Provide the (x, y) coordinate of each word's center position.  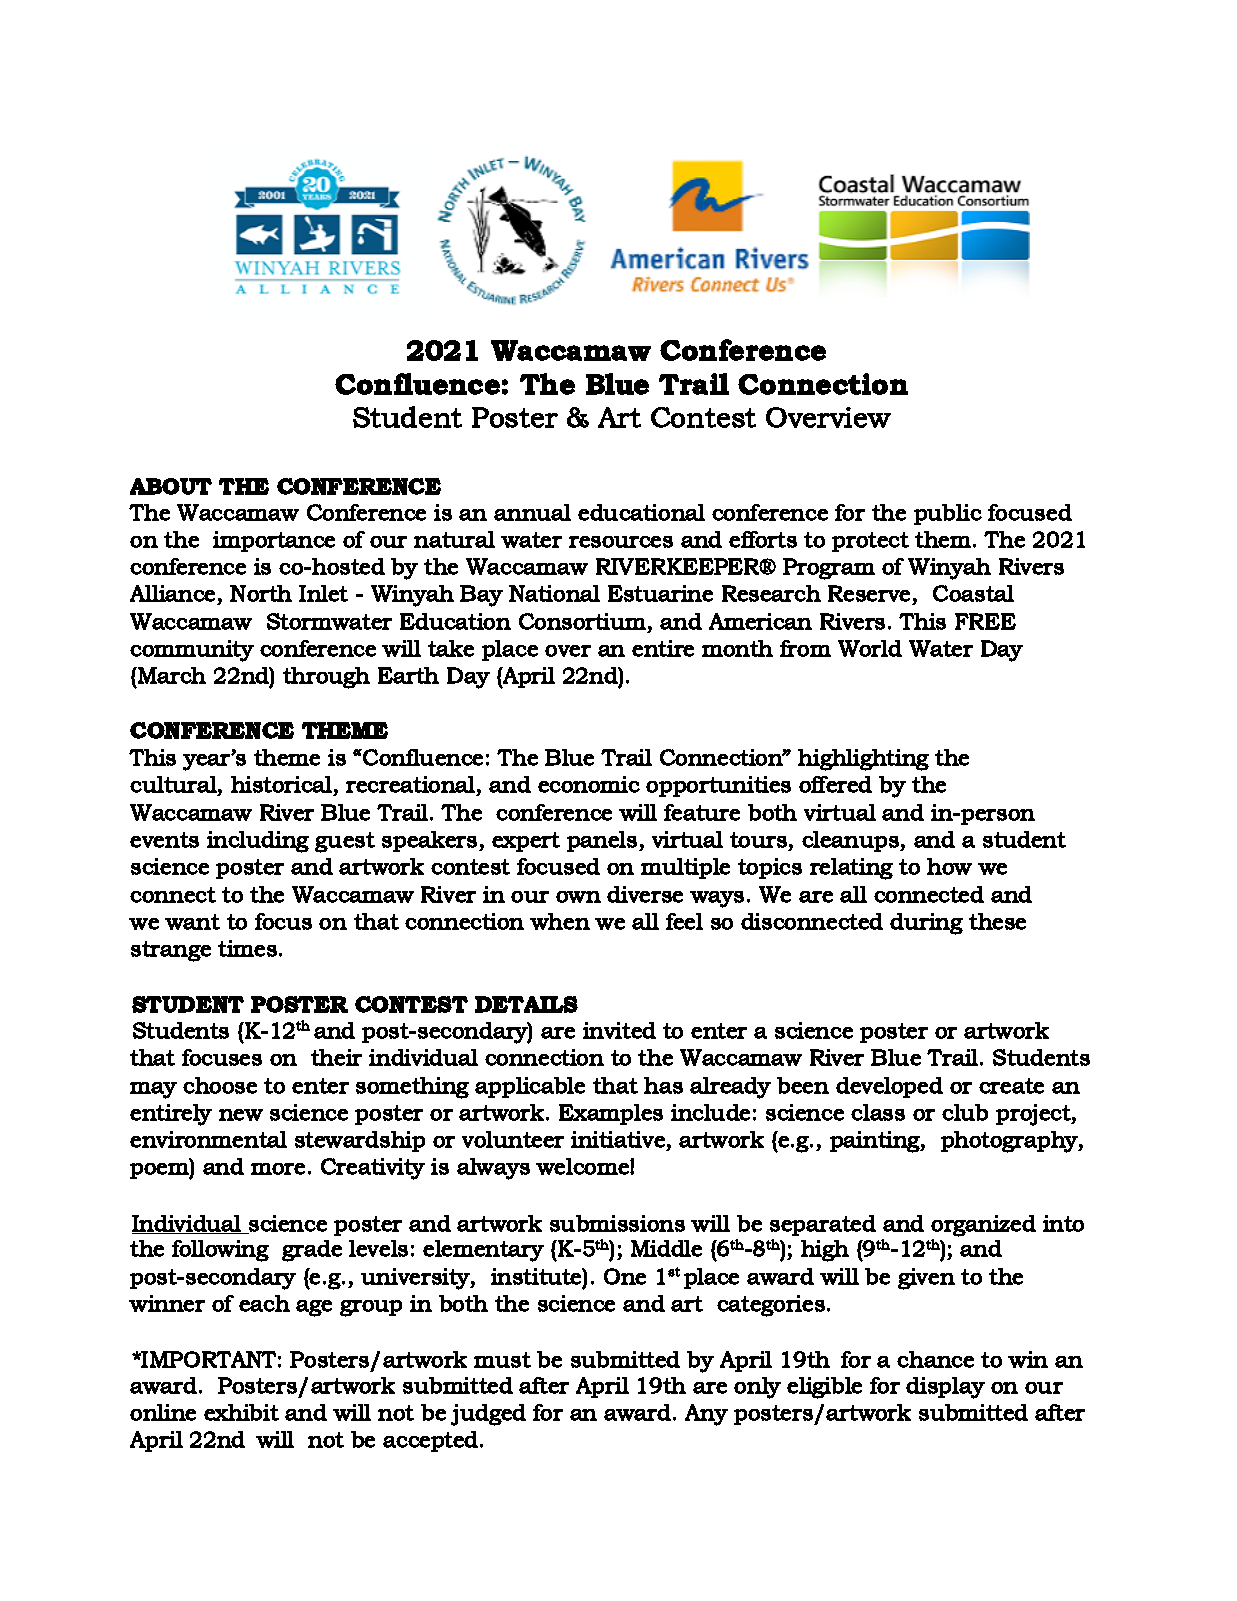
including (258, 842)
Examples (611, 1114)
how (949, 866)
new (241, 1115)
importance (274, 541)
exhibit (241, 1412)
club (965, 1112)
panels (603, 841)
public (948, 514)
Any (706, 1415)
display (945, 1388)
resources (621, 542)
